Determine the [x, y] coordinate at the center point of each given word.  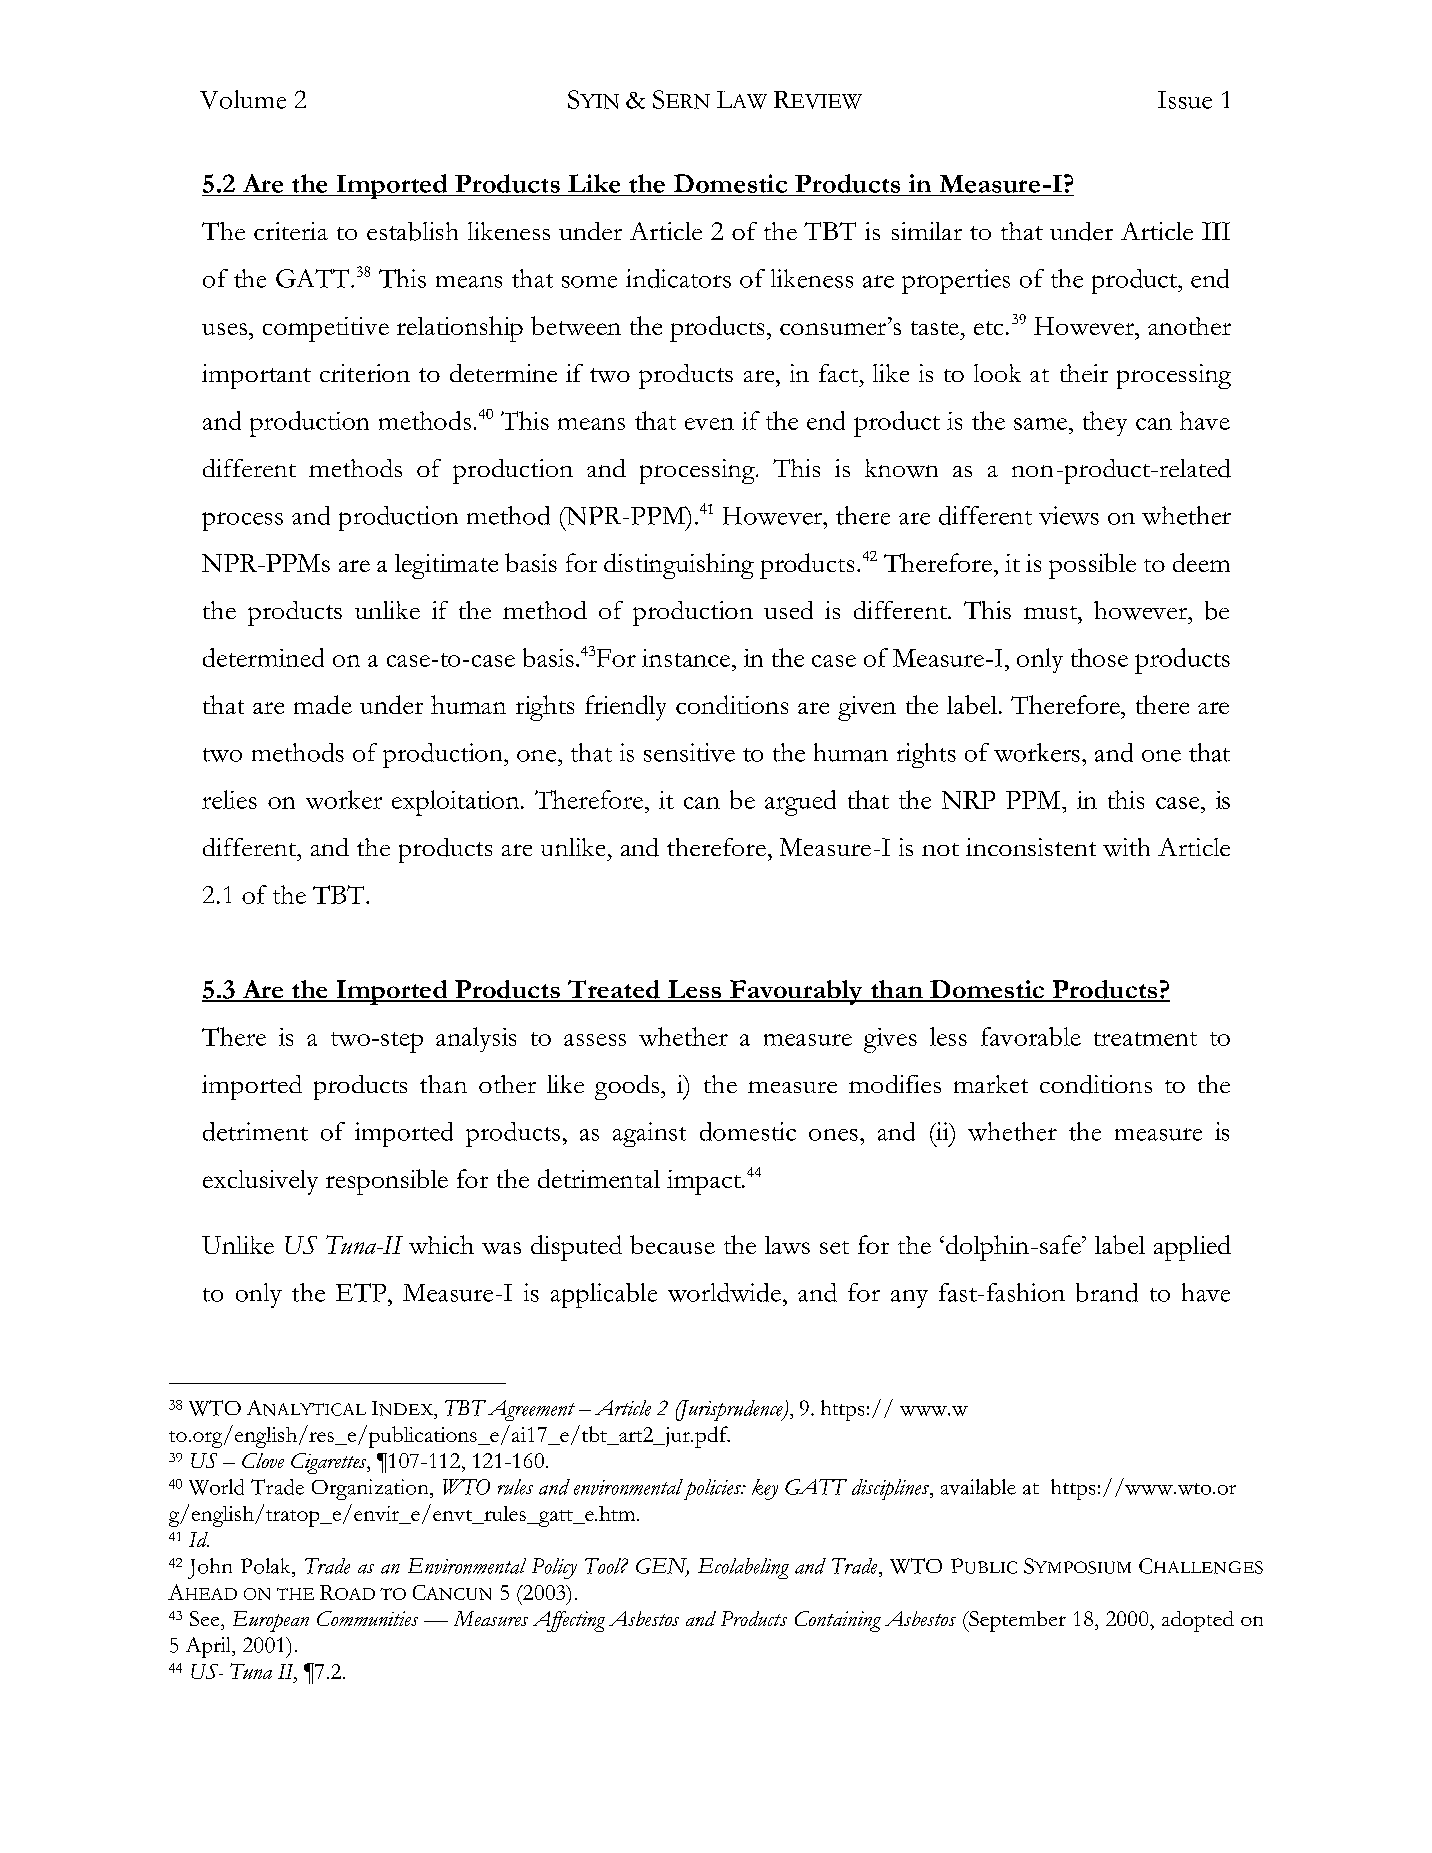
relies [229, 799]
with [1126, 847]
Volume [243, 99]
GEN [662, 1567]
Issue [1185, 100]
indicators [678, 278]
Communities [367, 1618]
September [1016, 1621]
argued [800, 803]
